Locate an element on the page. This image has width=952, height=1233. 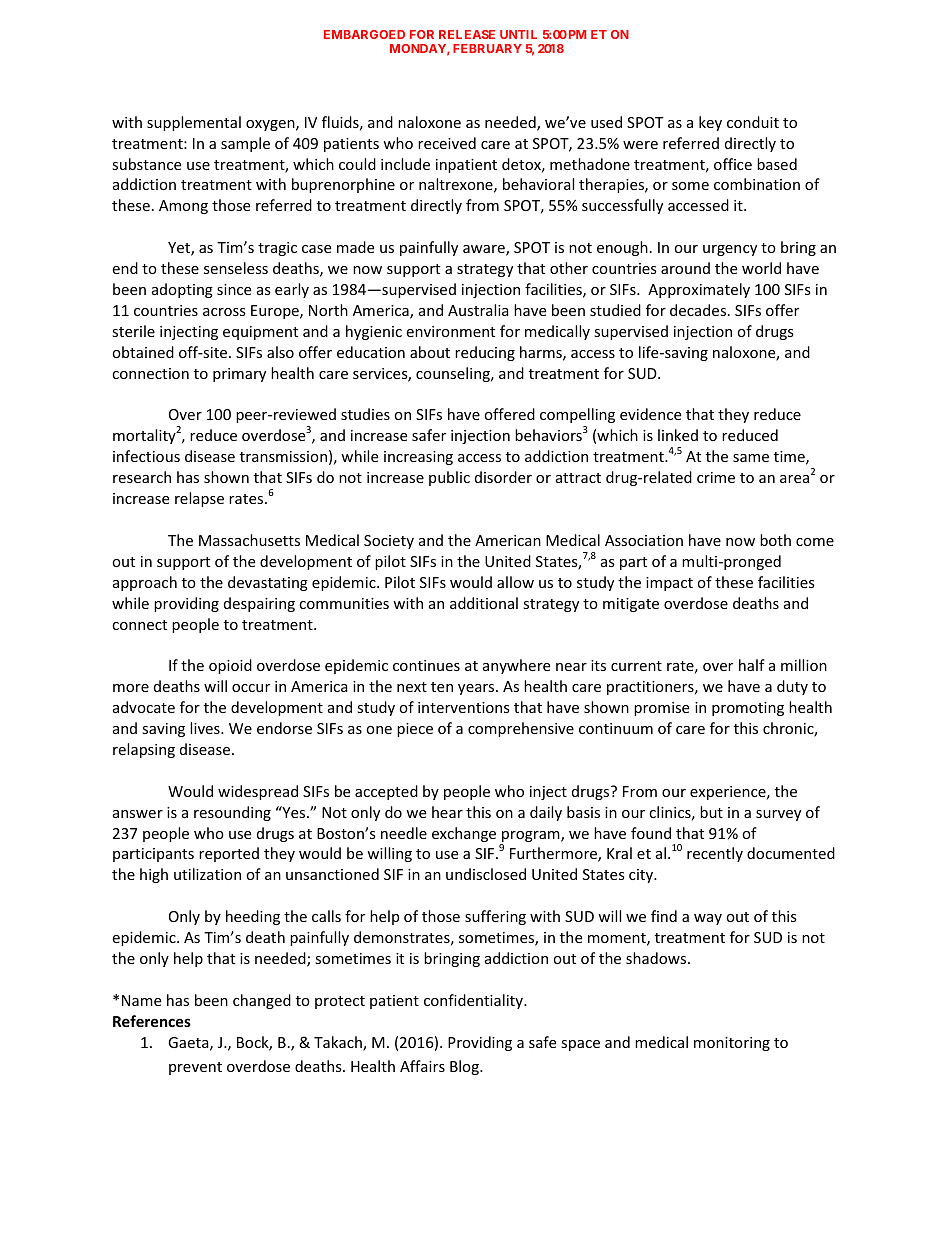
Australia is located at coordinates (478, 310).
